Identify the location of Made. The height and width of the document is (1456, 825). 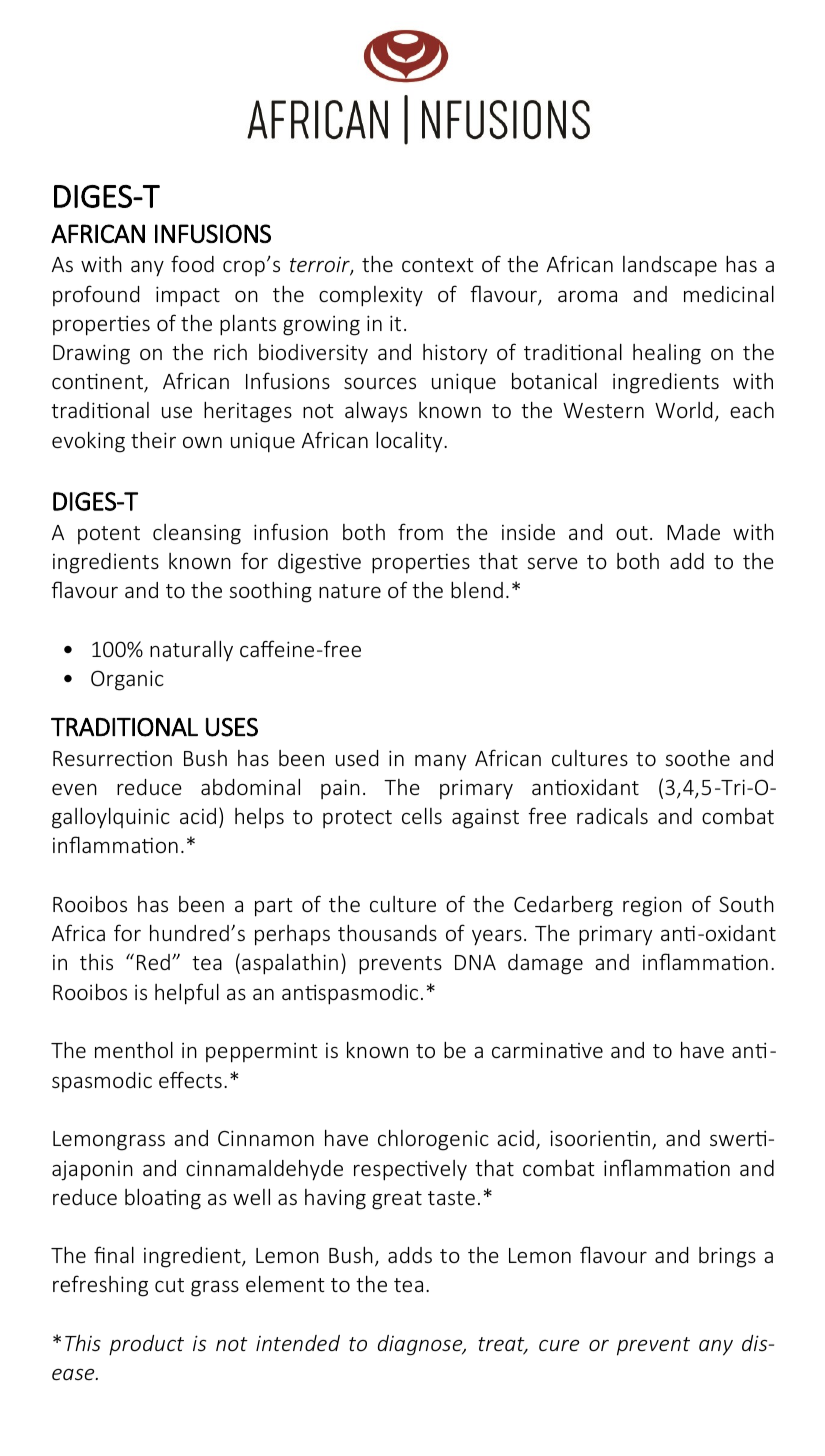
(693, 532).
